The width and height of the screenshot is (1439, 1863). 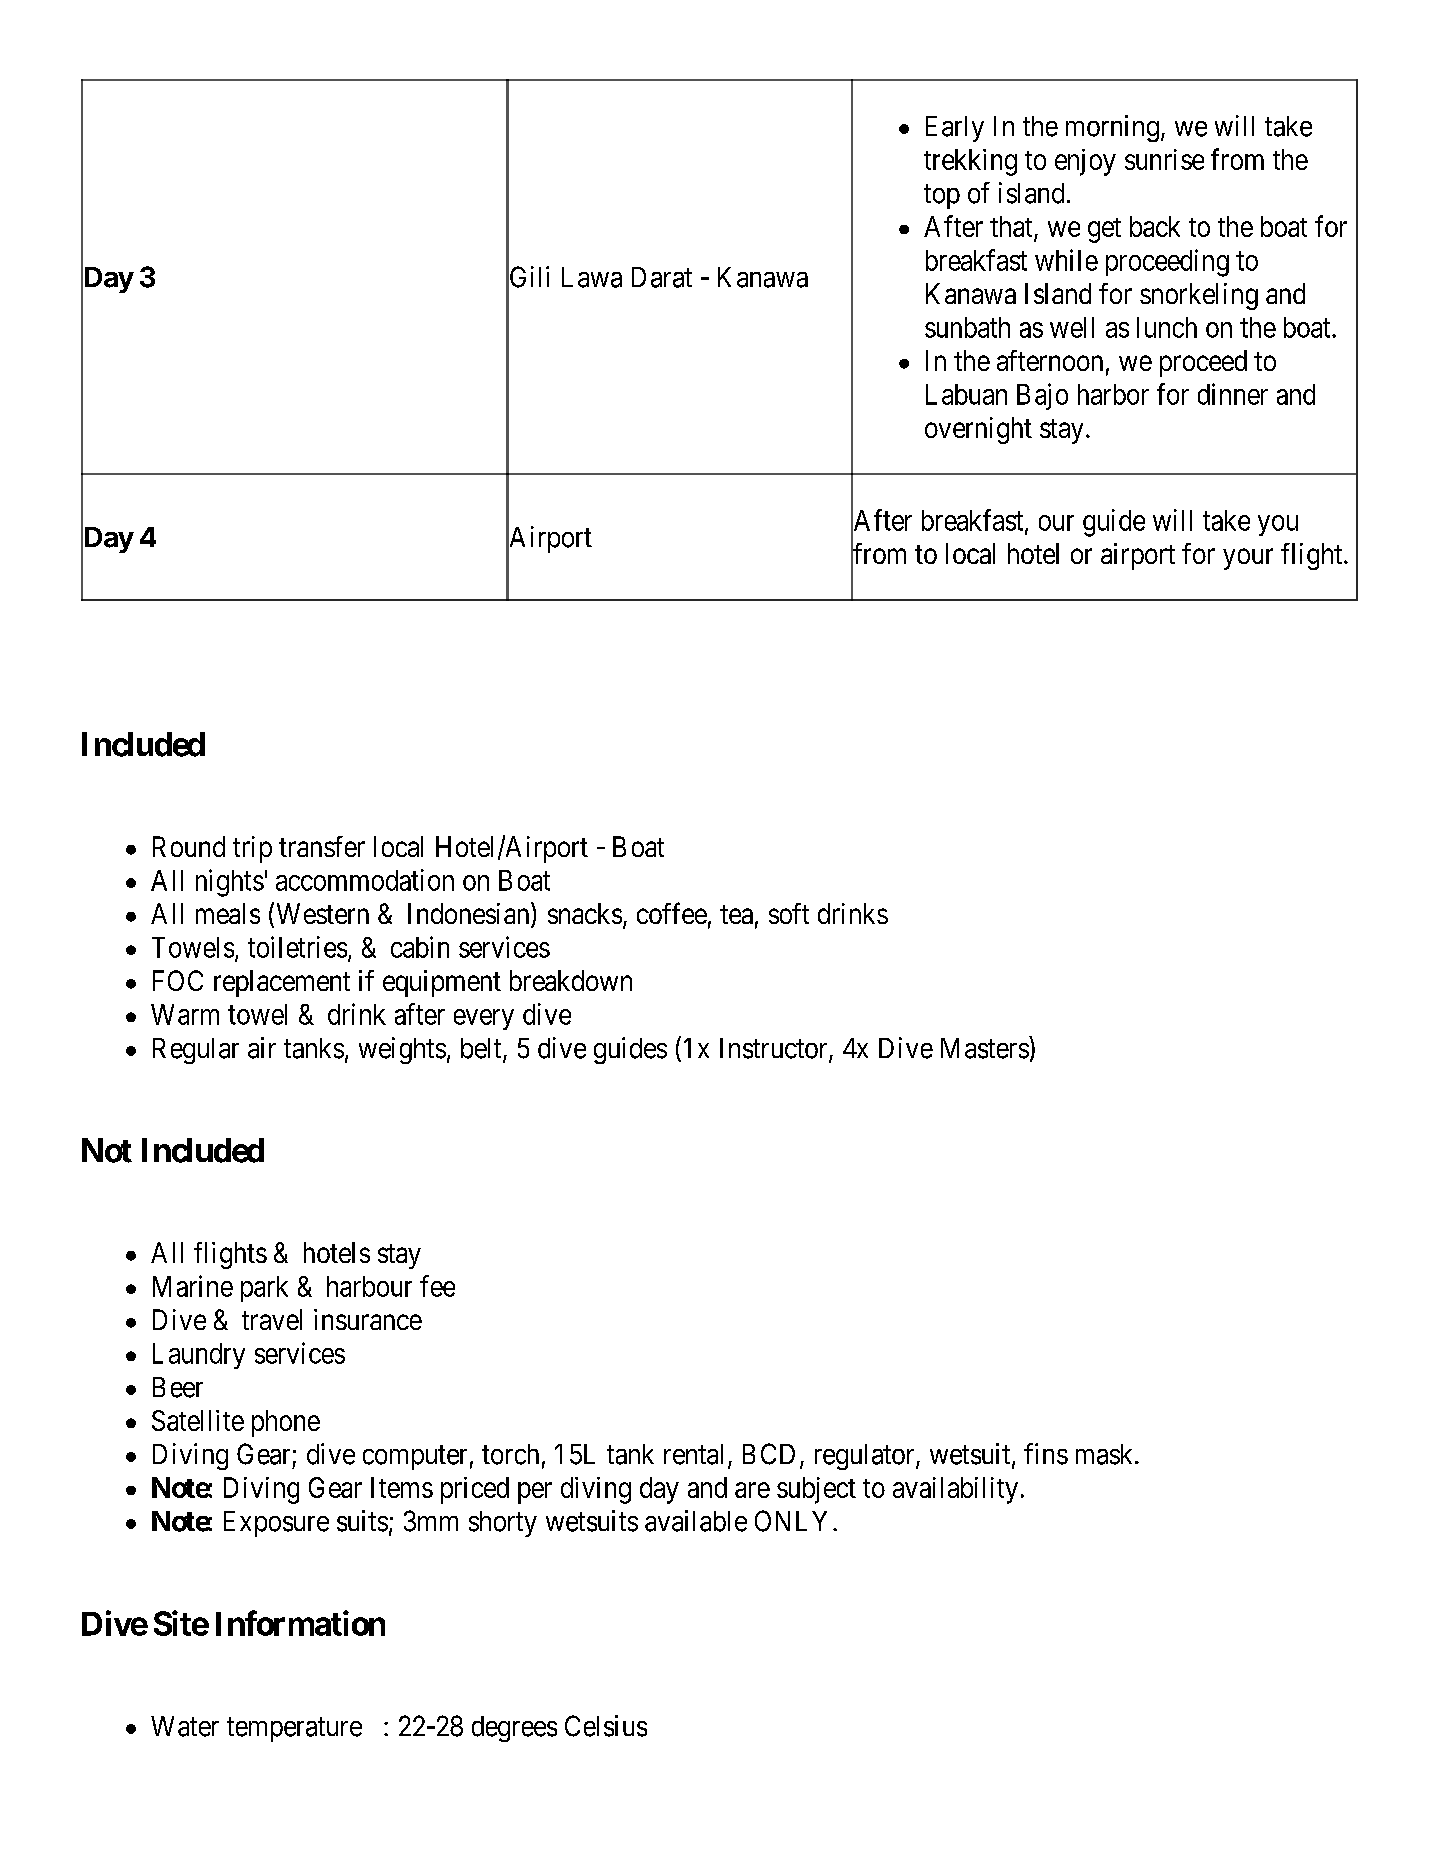 What do you see at coordinates (1085, 162) in the screenshot?
I see `enjoy` at bounding box center [1085, 162].
